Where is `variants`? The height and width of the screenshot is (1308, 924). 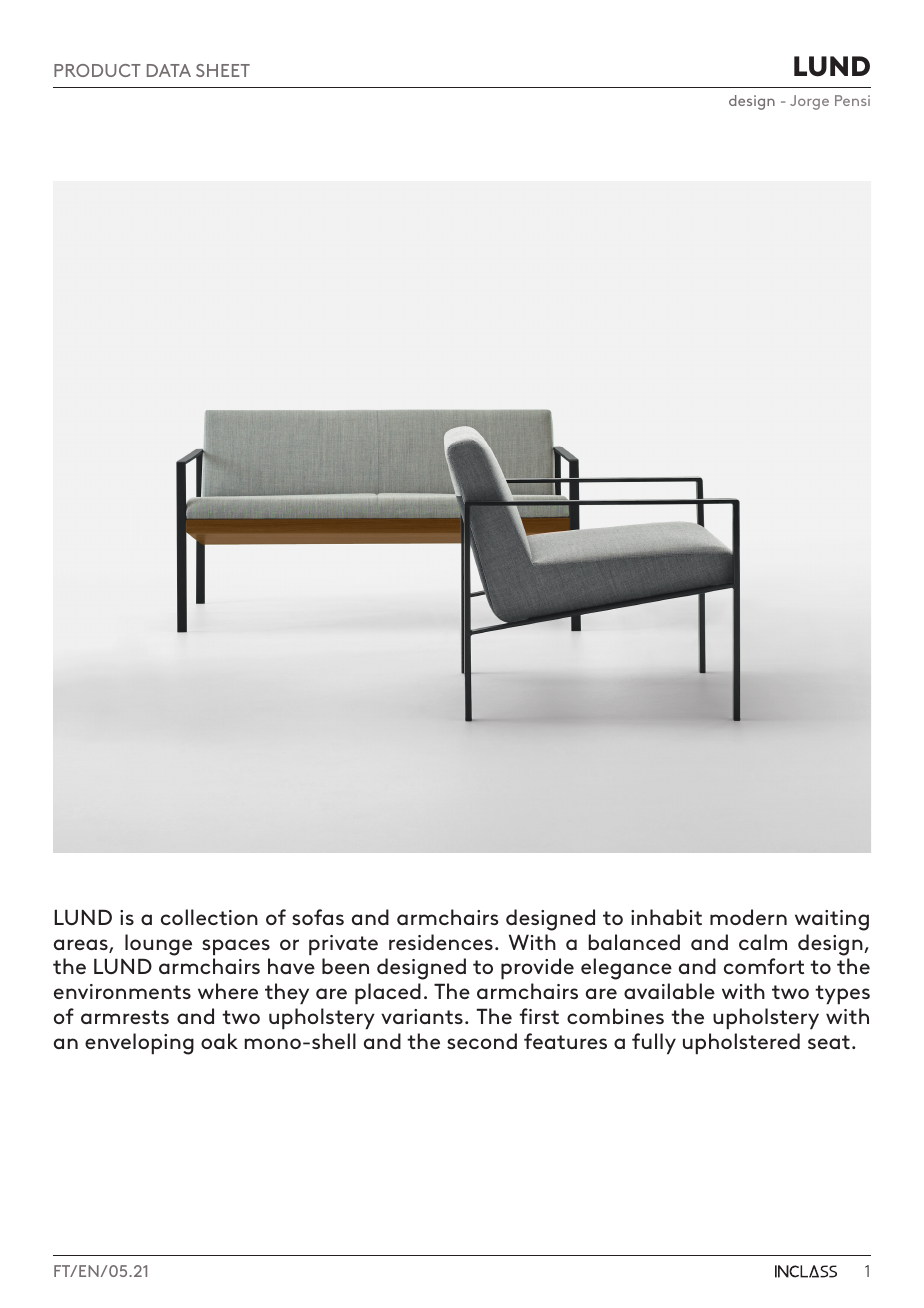 variants is located at coordinates (422, 1016).
